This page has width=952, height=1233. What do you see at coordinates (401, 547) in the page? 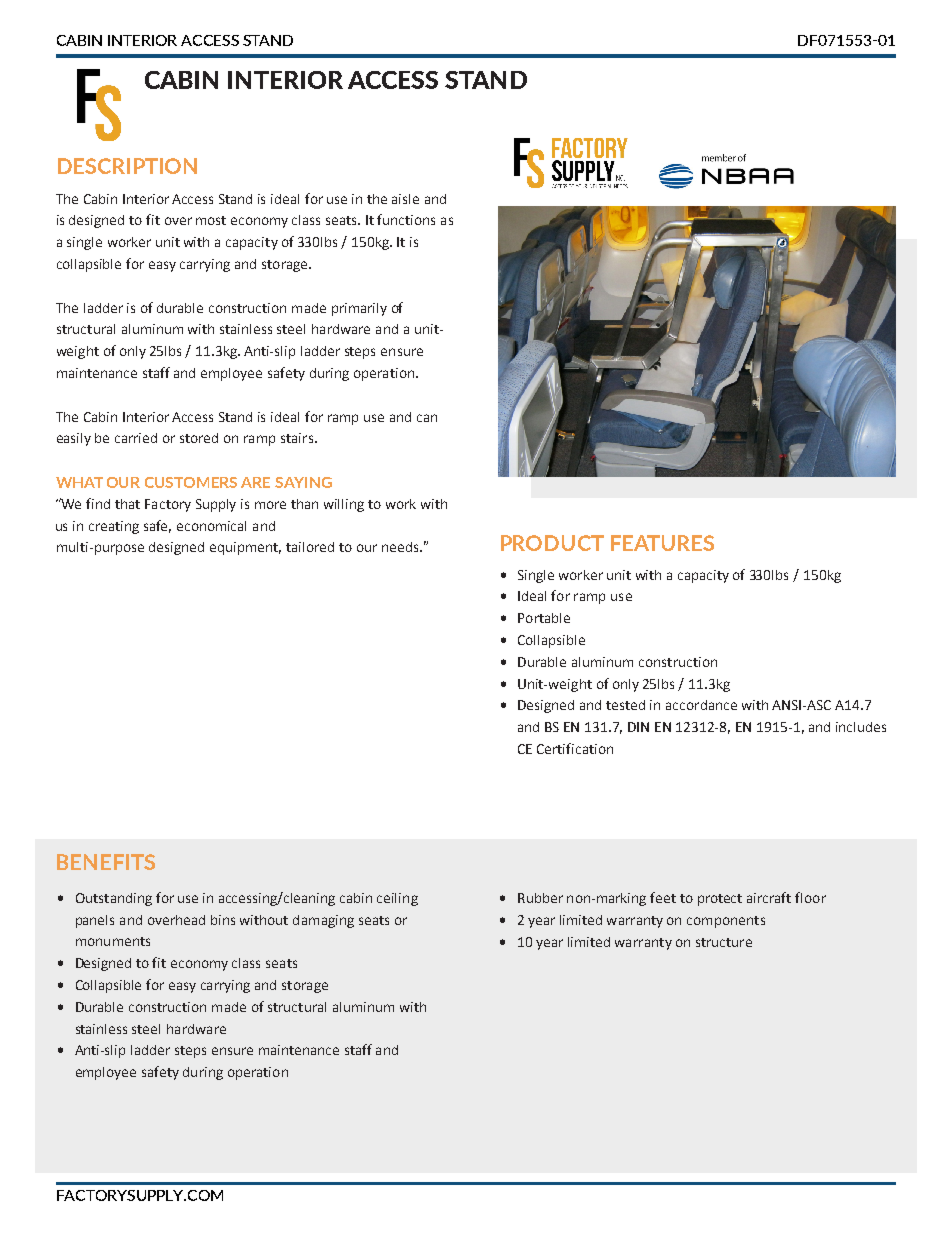
I see `needs` at bounding box center [401, 547].
